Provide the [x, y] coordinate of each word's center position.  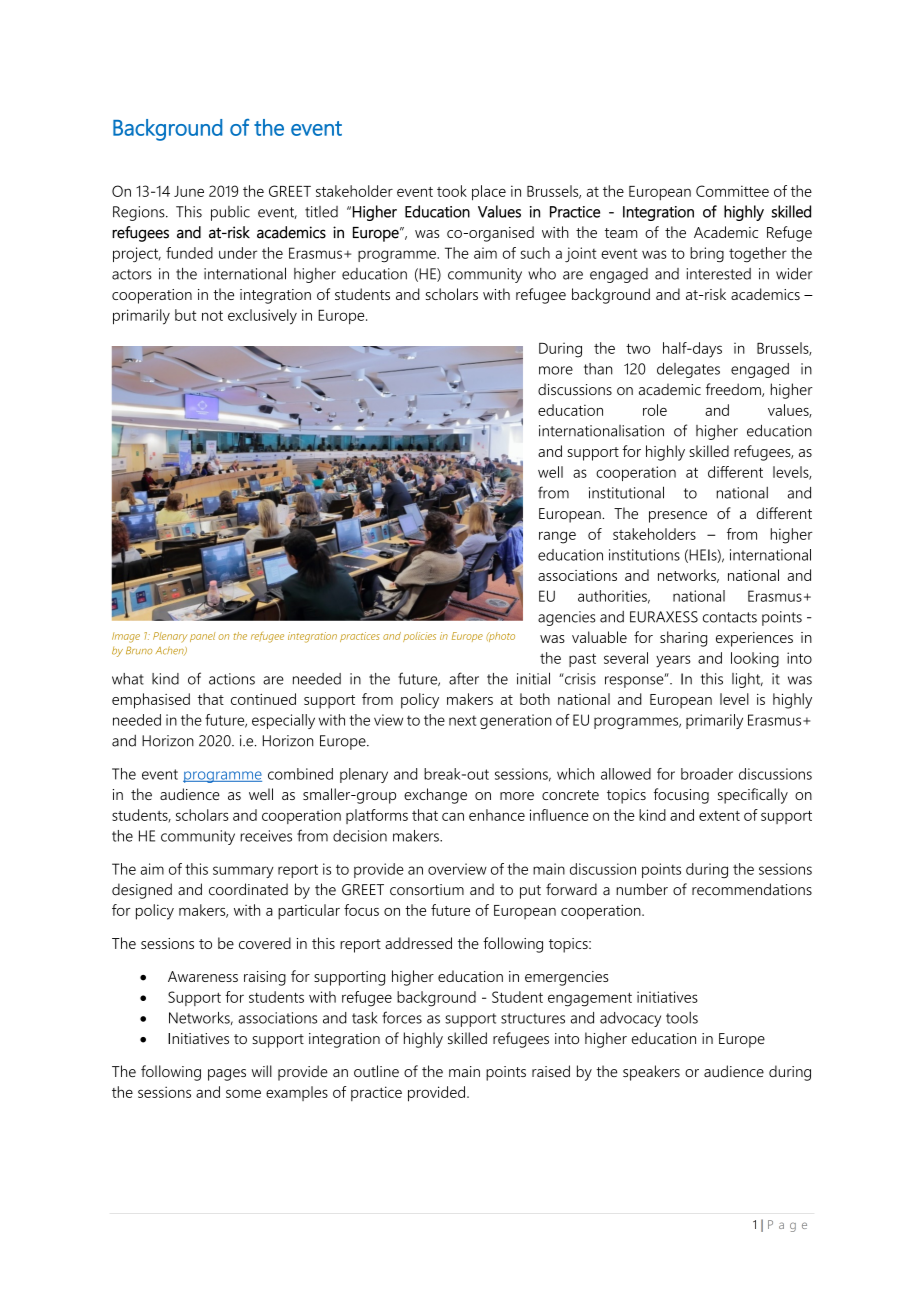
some [243, 1093]
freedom [734, 390]
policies [419, 637]
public [230, 213]
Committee [732, 191]
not [212, 315]
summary [243, 872]
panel [202, 637]
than [598, 369]
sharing [683, 639]
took [452, 191]
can [453, 816]
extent [719, 816]
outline [376, 1071]
